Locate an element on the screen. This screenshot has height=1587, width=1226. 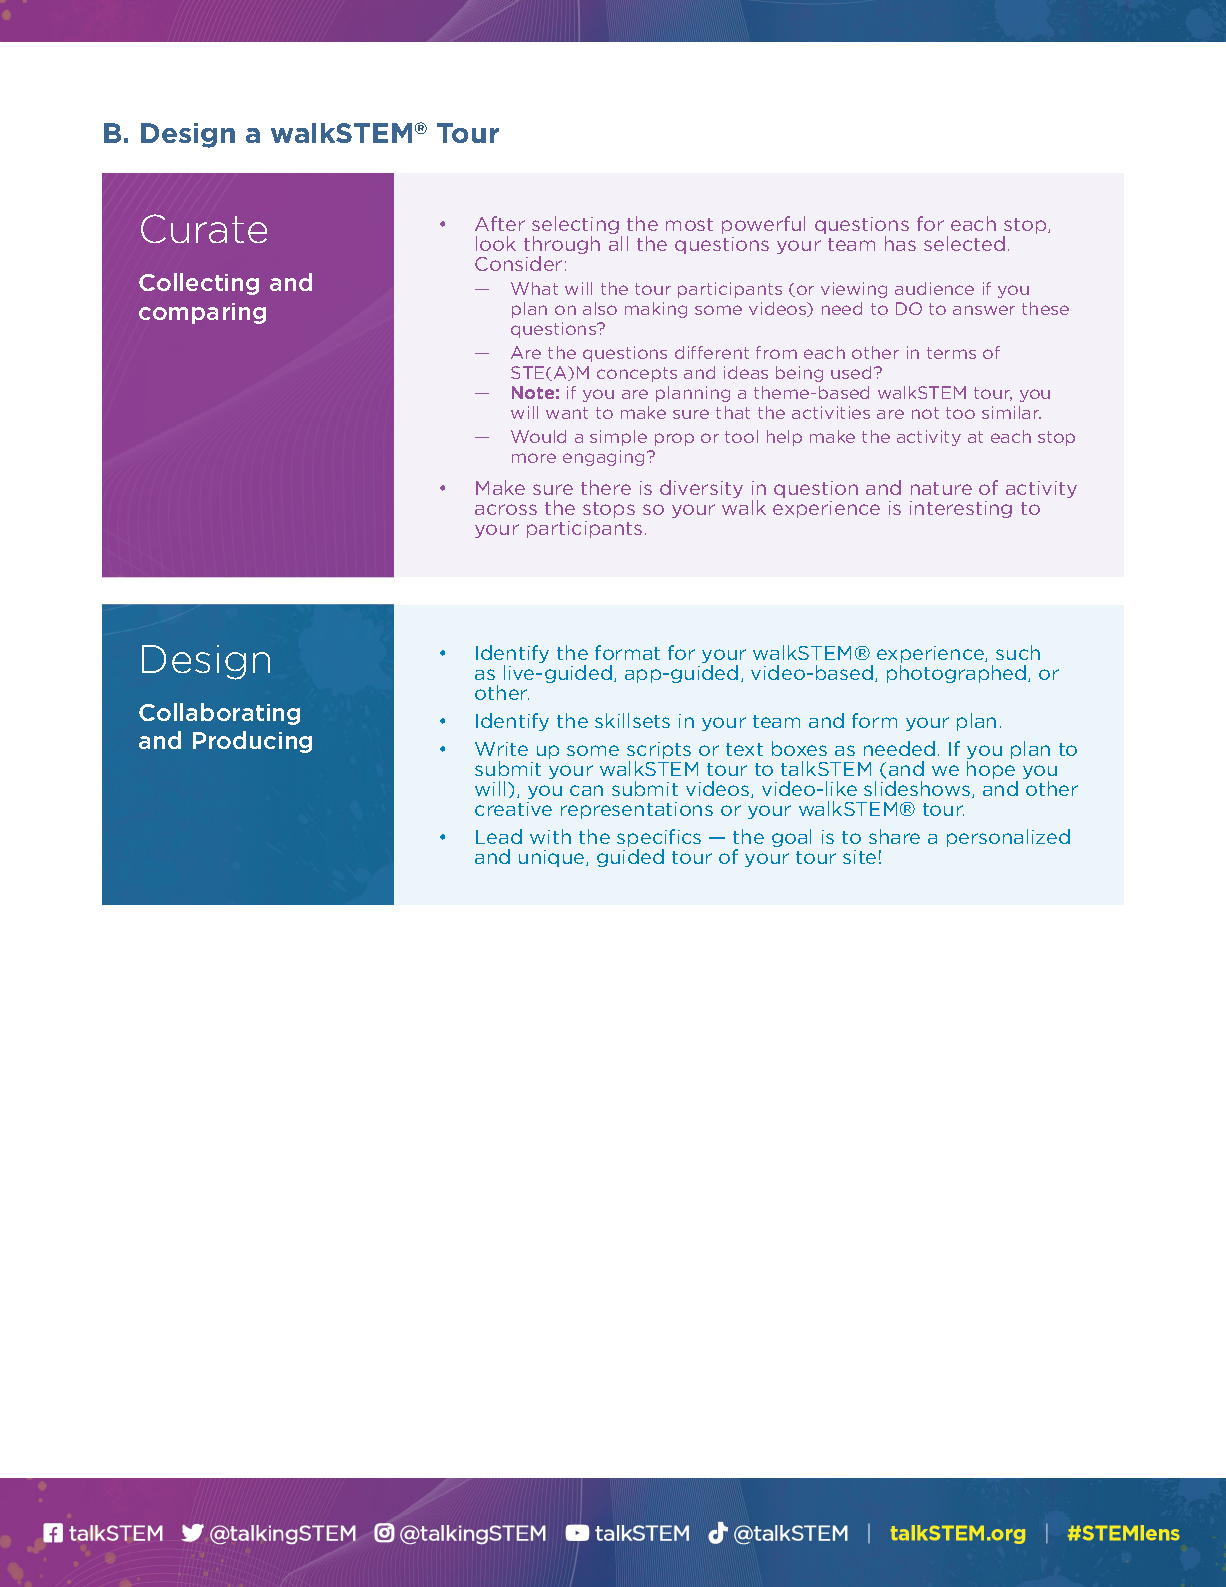
simple is located at coordinates (618, 438).
